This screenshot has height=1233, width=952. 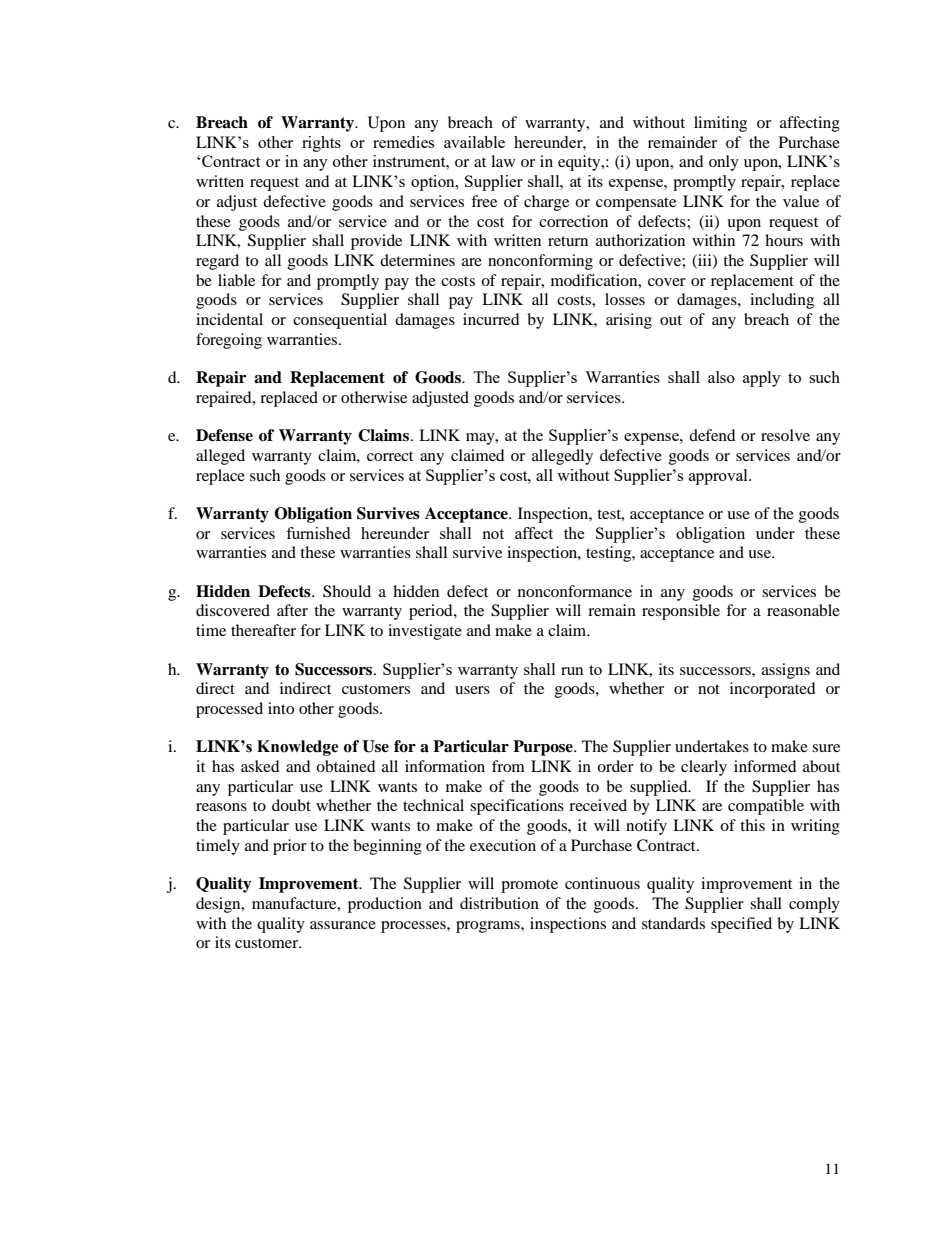 I want to click on only, so click(x=724, y=163).
